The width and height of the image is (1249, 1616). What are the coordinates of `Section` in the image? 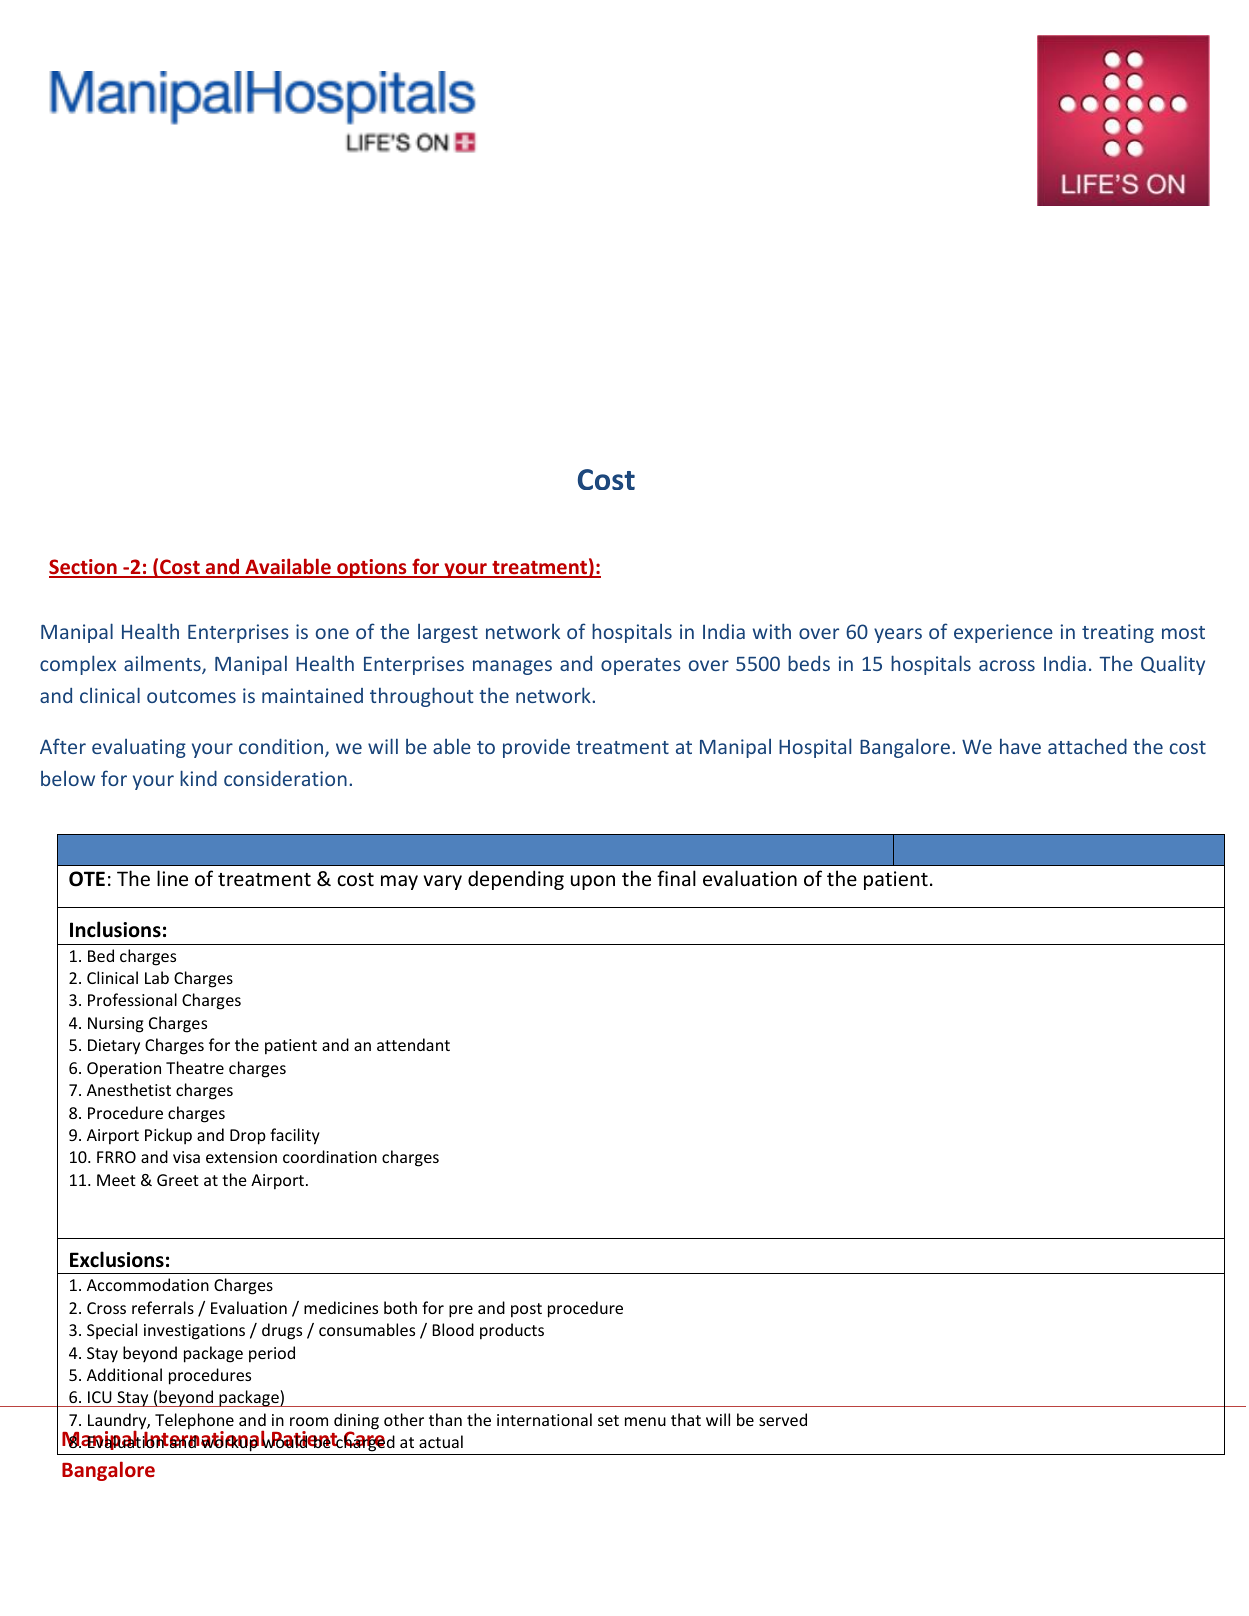 It's located at (84, 568).
